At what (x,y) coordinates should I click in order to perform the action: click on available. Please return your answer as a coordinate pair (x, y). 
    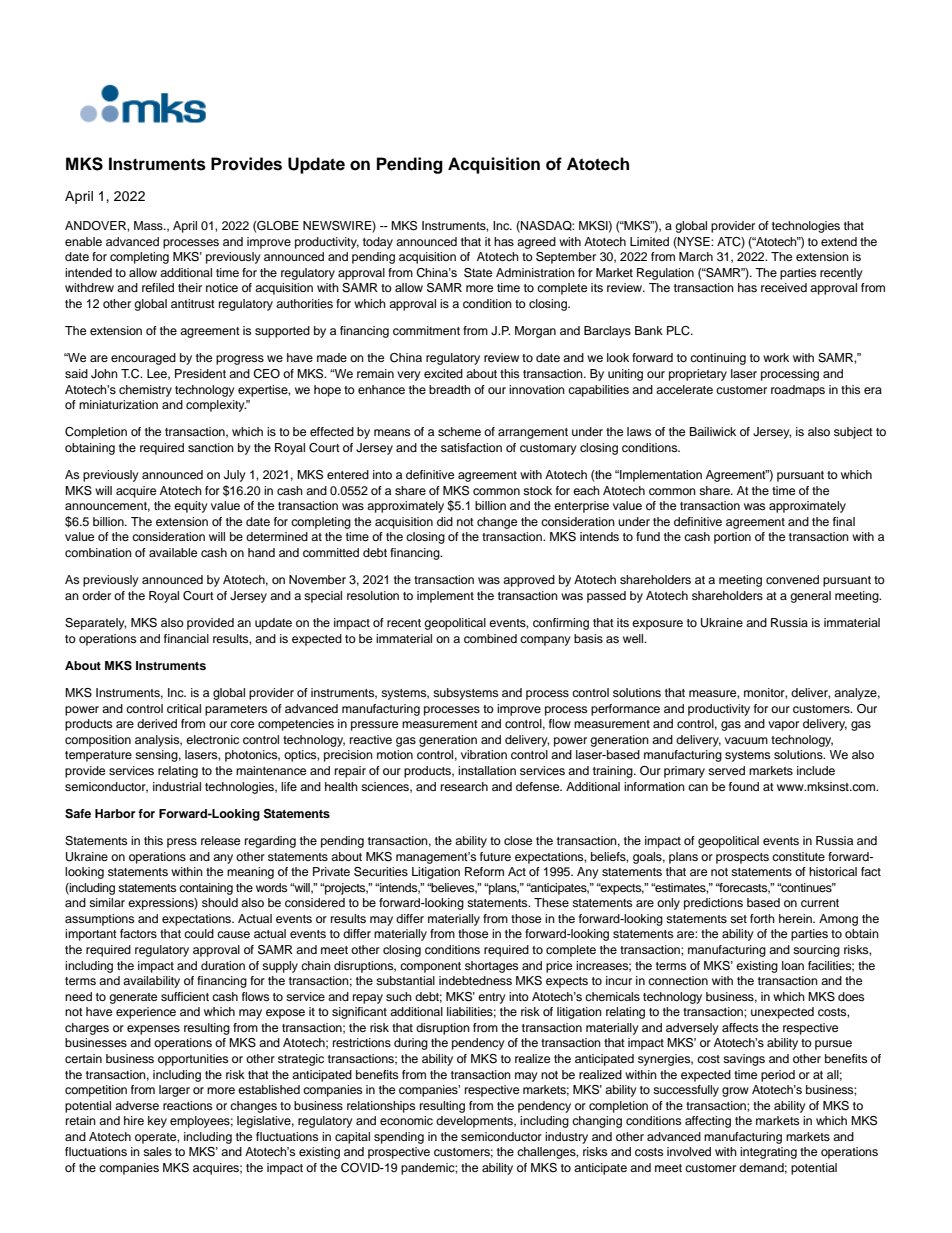
    Looking at the image, I should click on (173, 552).
